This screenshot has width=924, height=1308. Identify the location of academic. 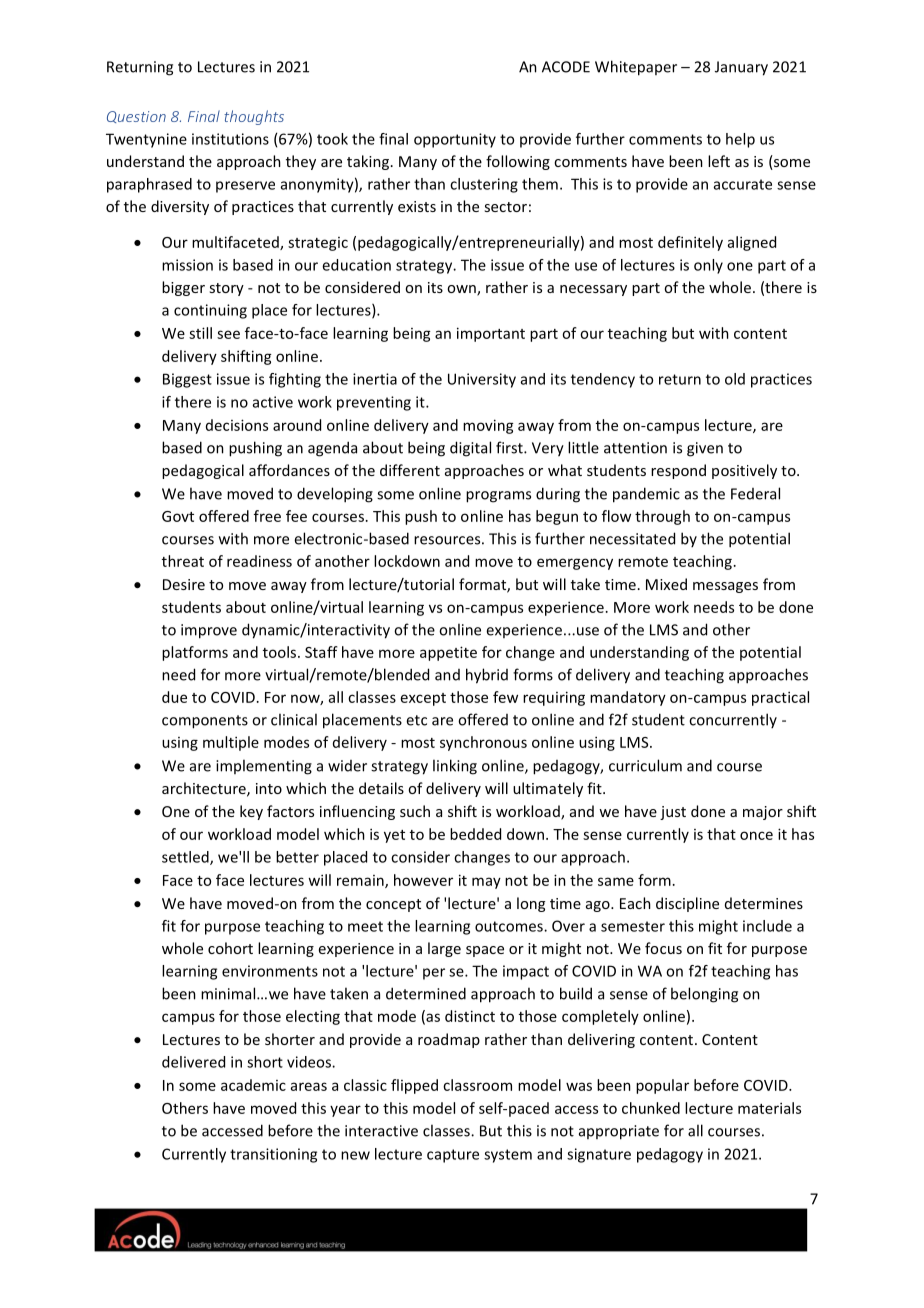
(253, 1085).
